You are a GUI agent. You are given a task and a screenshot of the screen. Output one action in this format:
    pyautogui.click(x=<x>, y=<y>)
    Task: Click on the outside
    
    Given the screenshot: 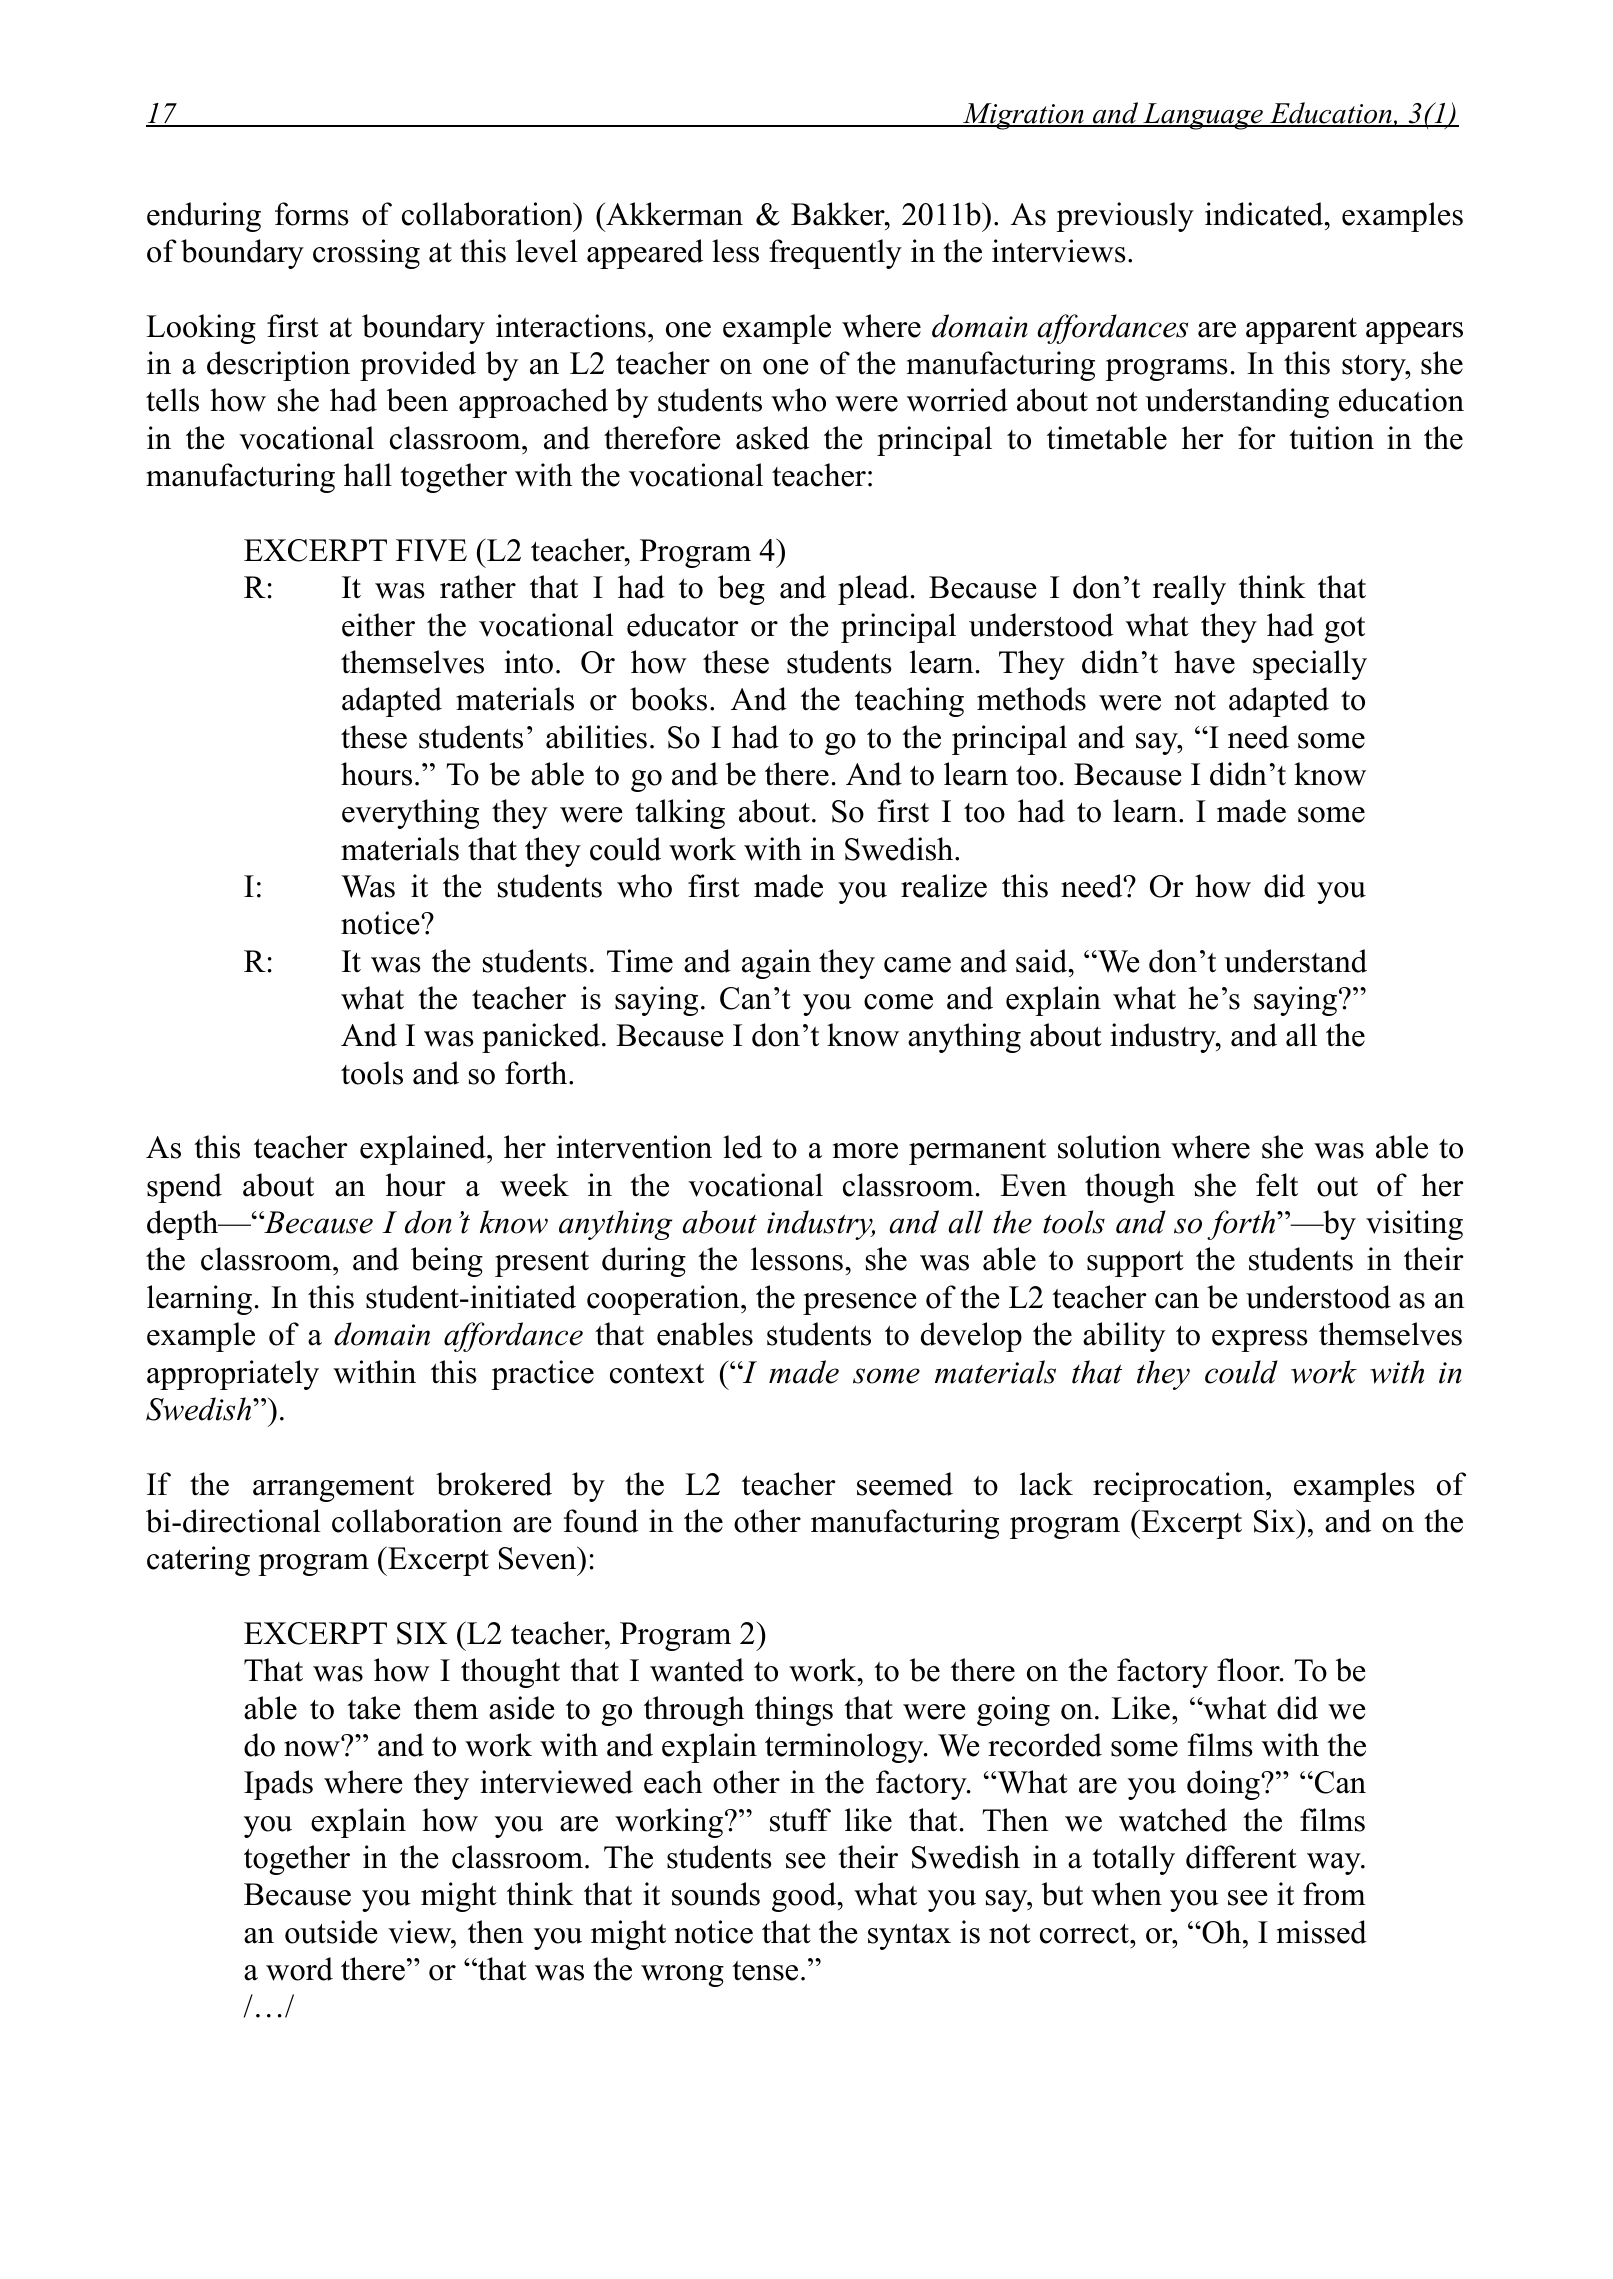 What is the action you would take?
    pyautogui.click(x=331, y=1932)
